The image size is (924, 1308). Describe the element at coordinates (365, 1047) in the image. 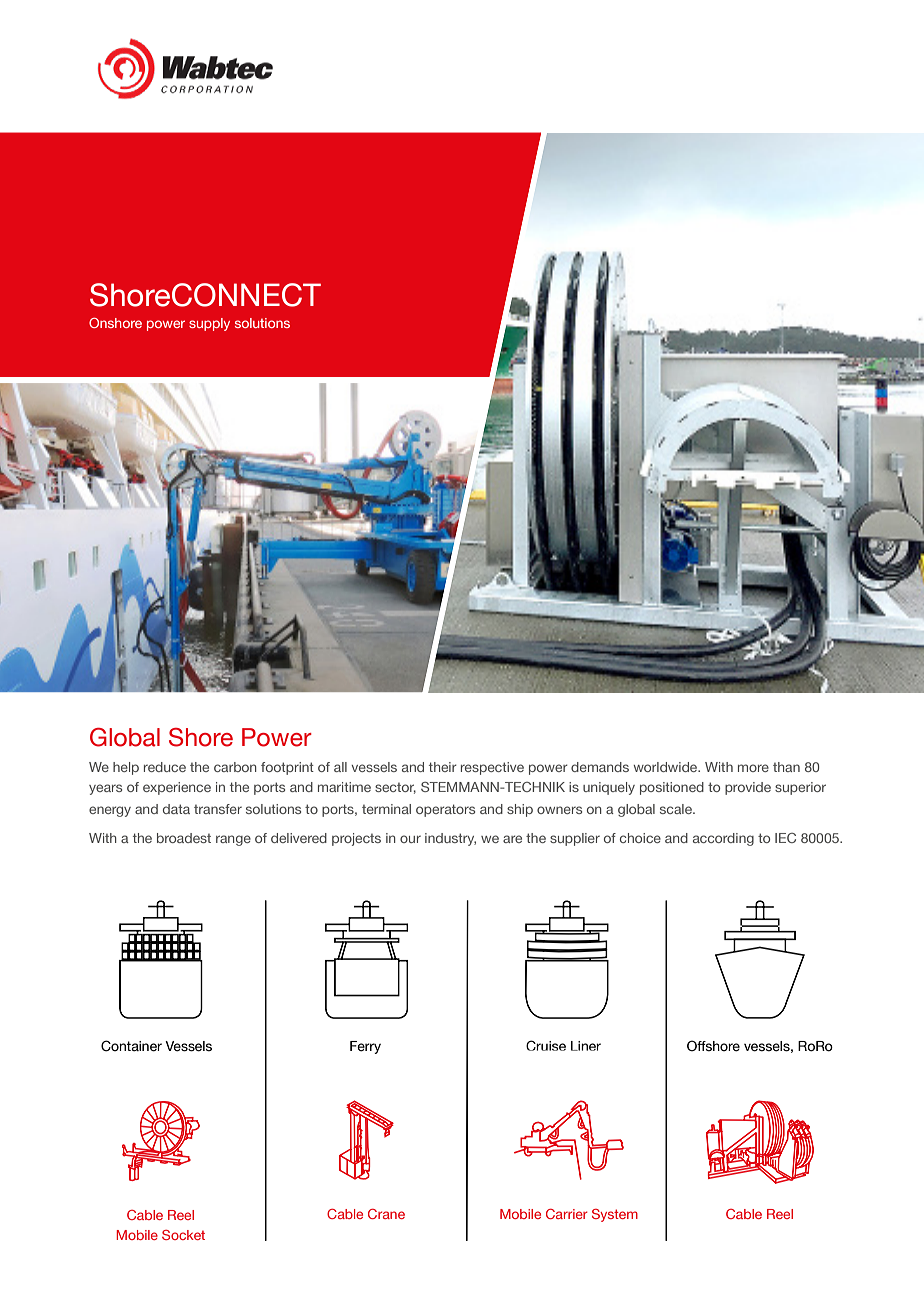

I see `Ferry` at that location.
